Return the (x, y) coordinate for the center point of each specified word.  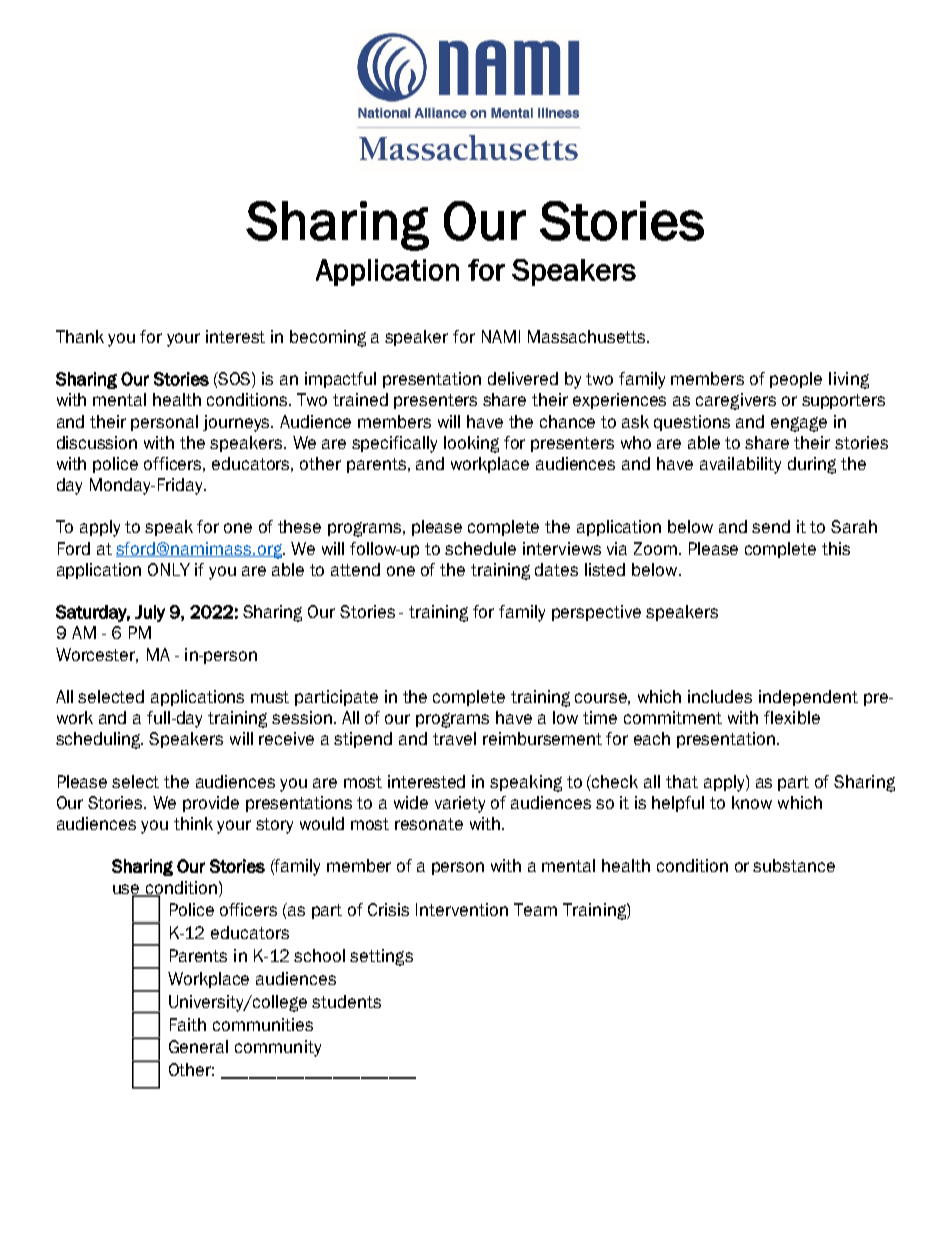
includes (720, 696)
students (346, 1001)
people (796, 380)
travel (454, 738)
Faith (188, 1024)
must (270, 697)
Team (535, 909)
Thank (80, 336)
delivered (523, 378)
